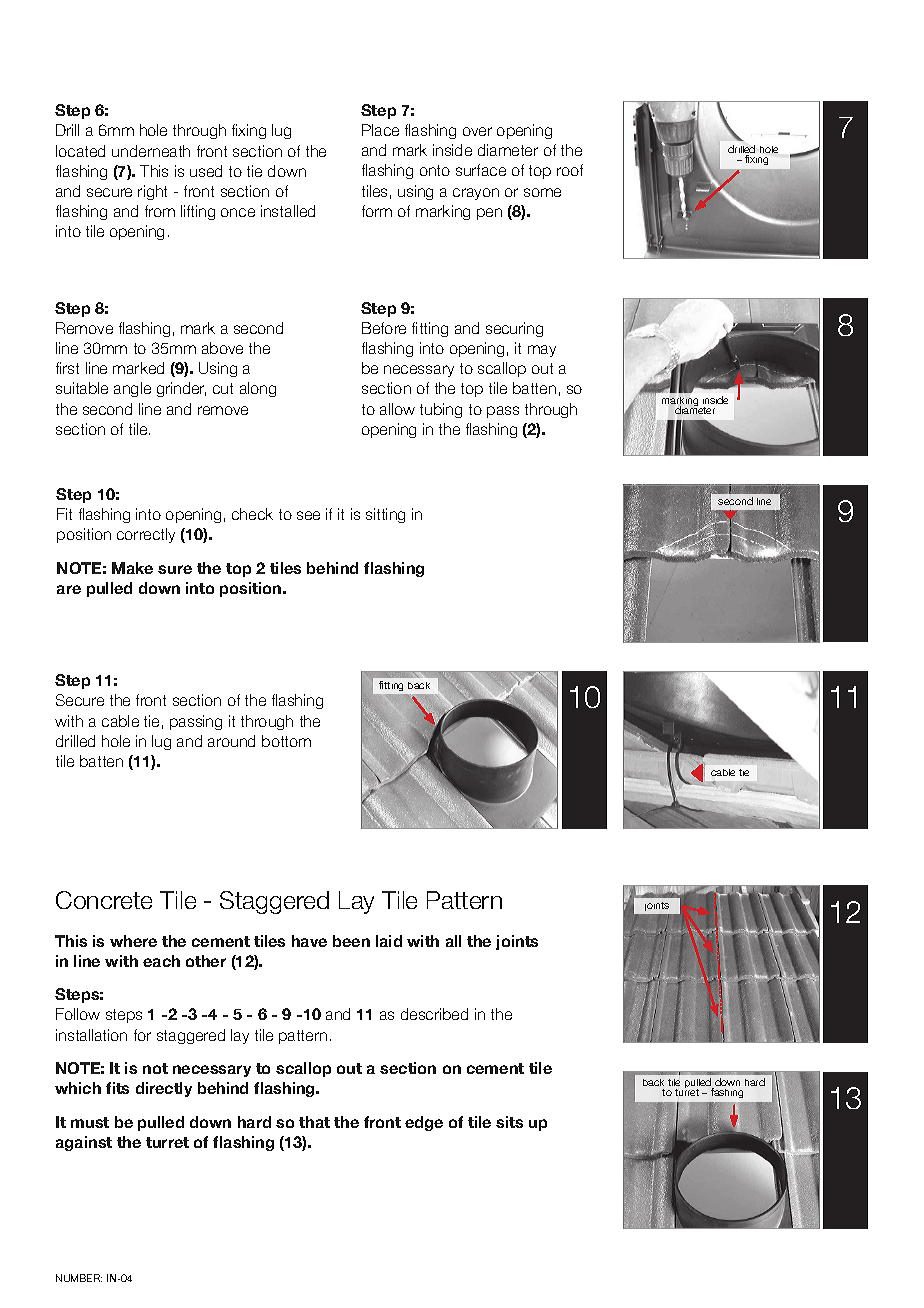 The height and width of the screenshot is (1308, 924). Describe the element at coordinates (133, 941) in the screenshot. I see `where` at that location.
